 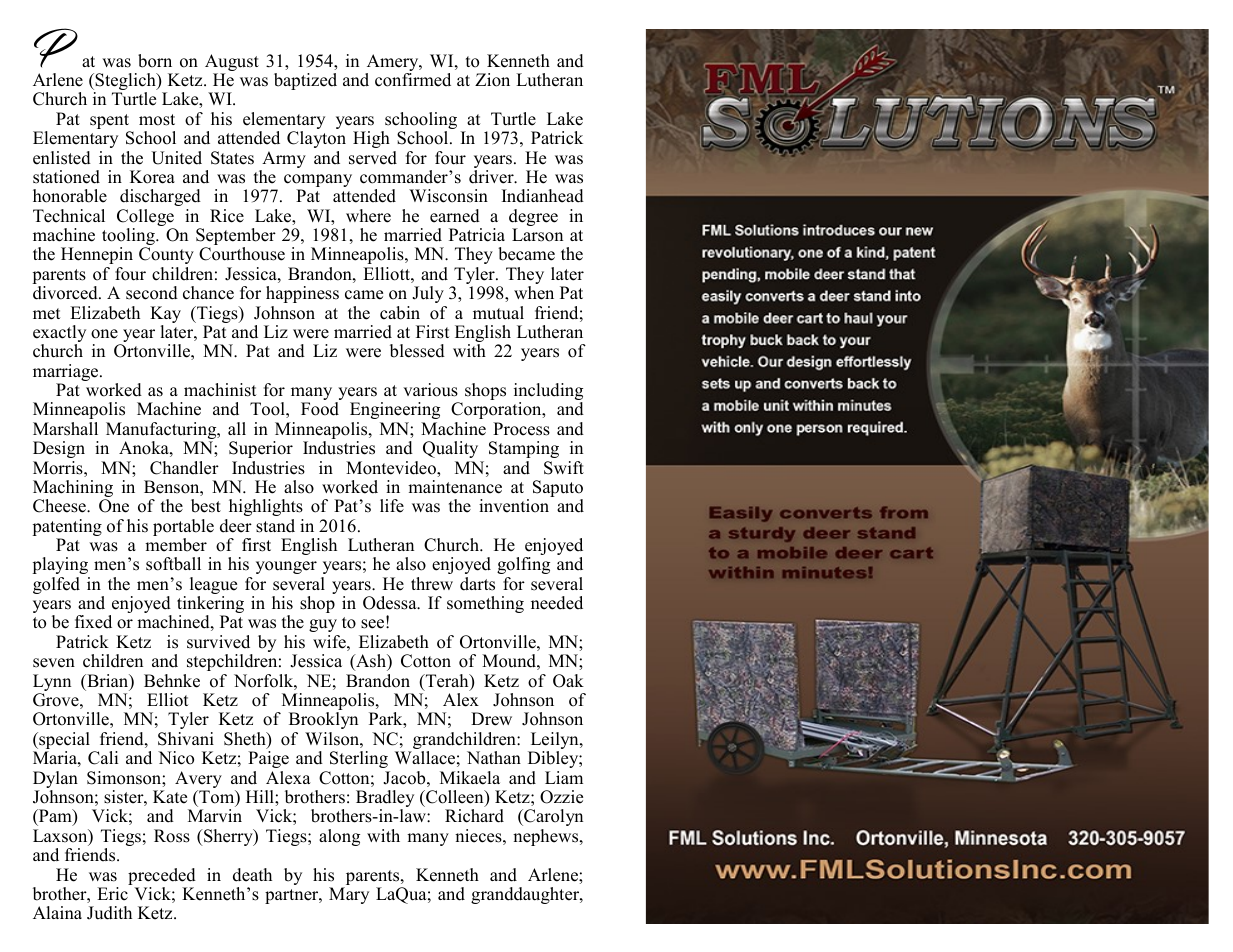 What do you see at coordinates (349, 895) in the image?
I see `Mary` at bounding box center [349, 895].
